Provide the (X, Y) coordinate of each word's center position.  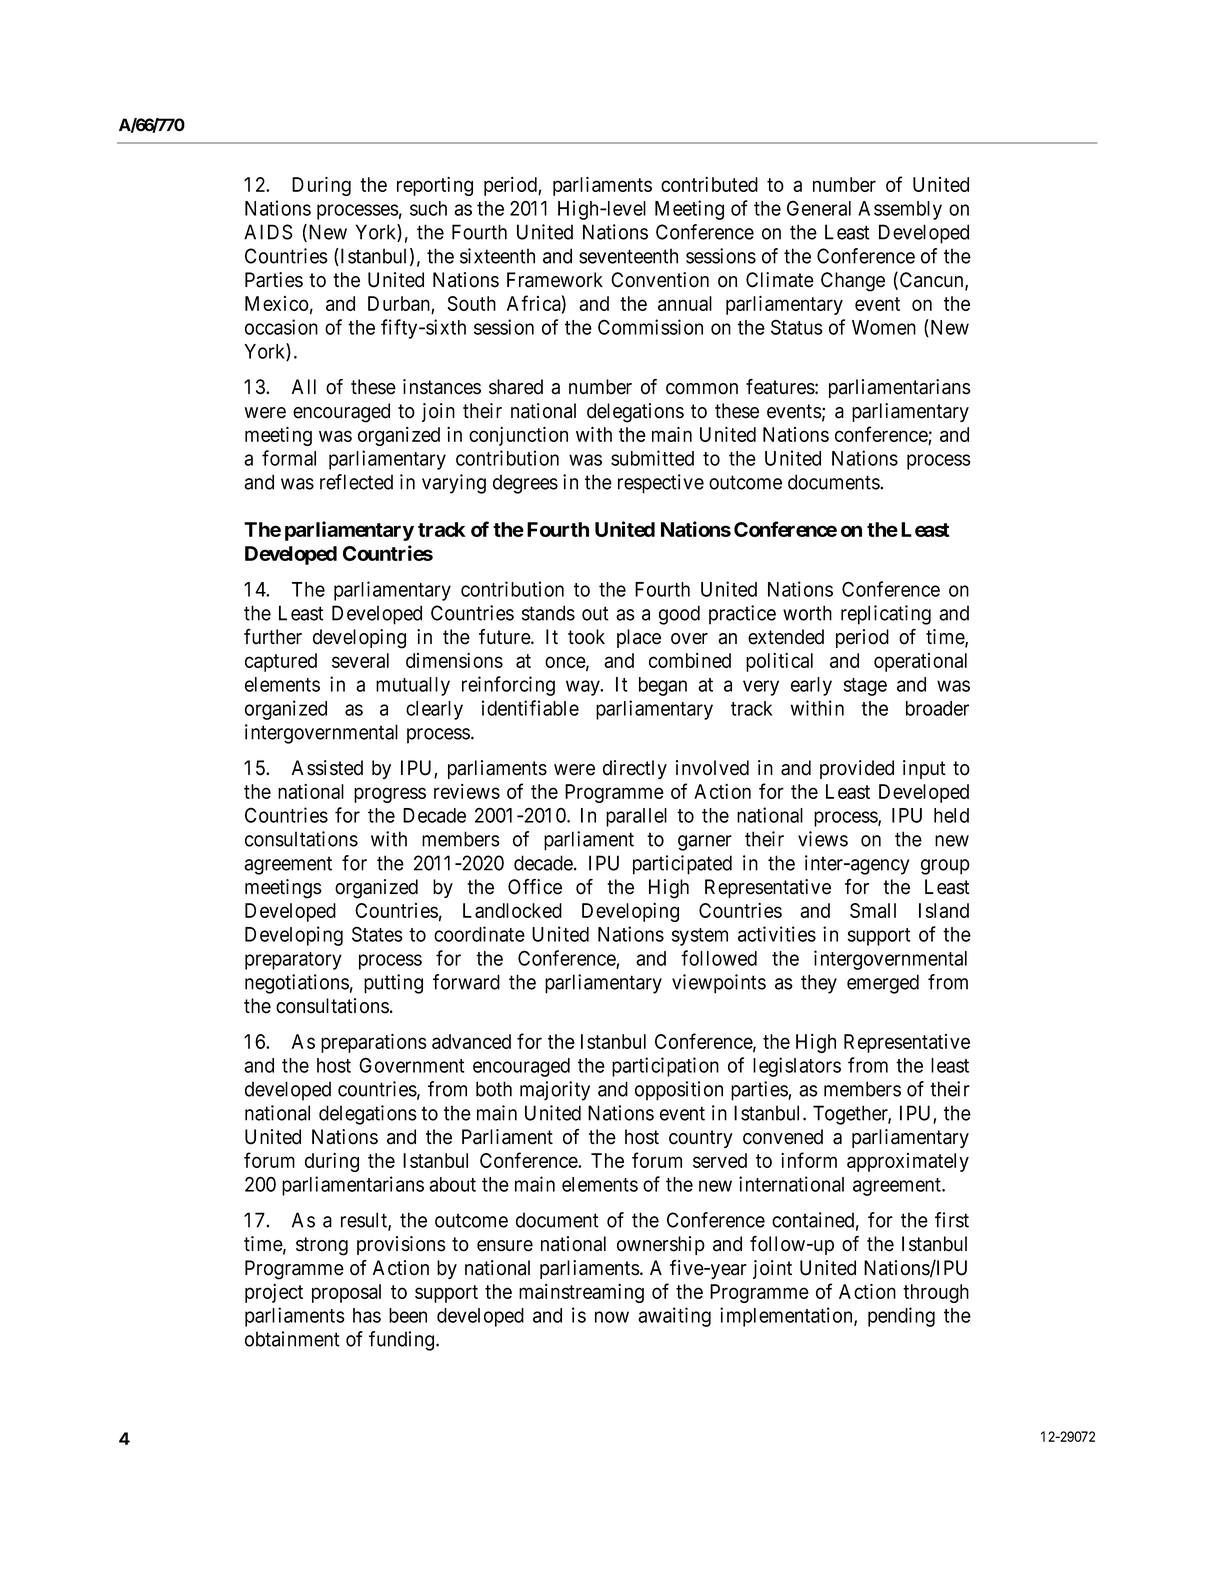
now (612, 1317)
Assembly (900, 210)
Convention (660, 280)
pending (901, 1317)
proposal (346, 1293)
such (428, 208)
